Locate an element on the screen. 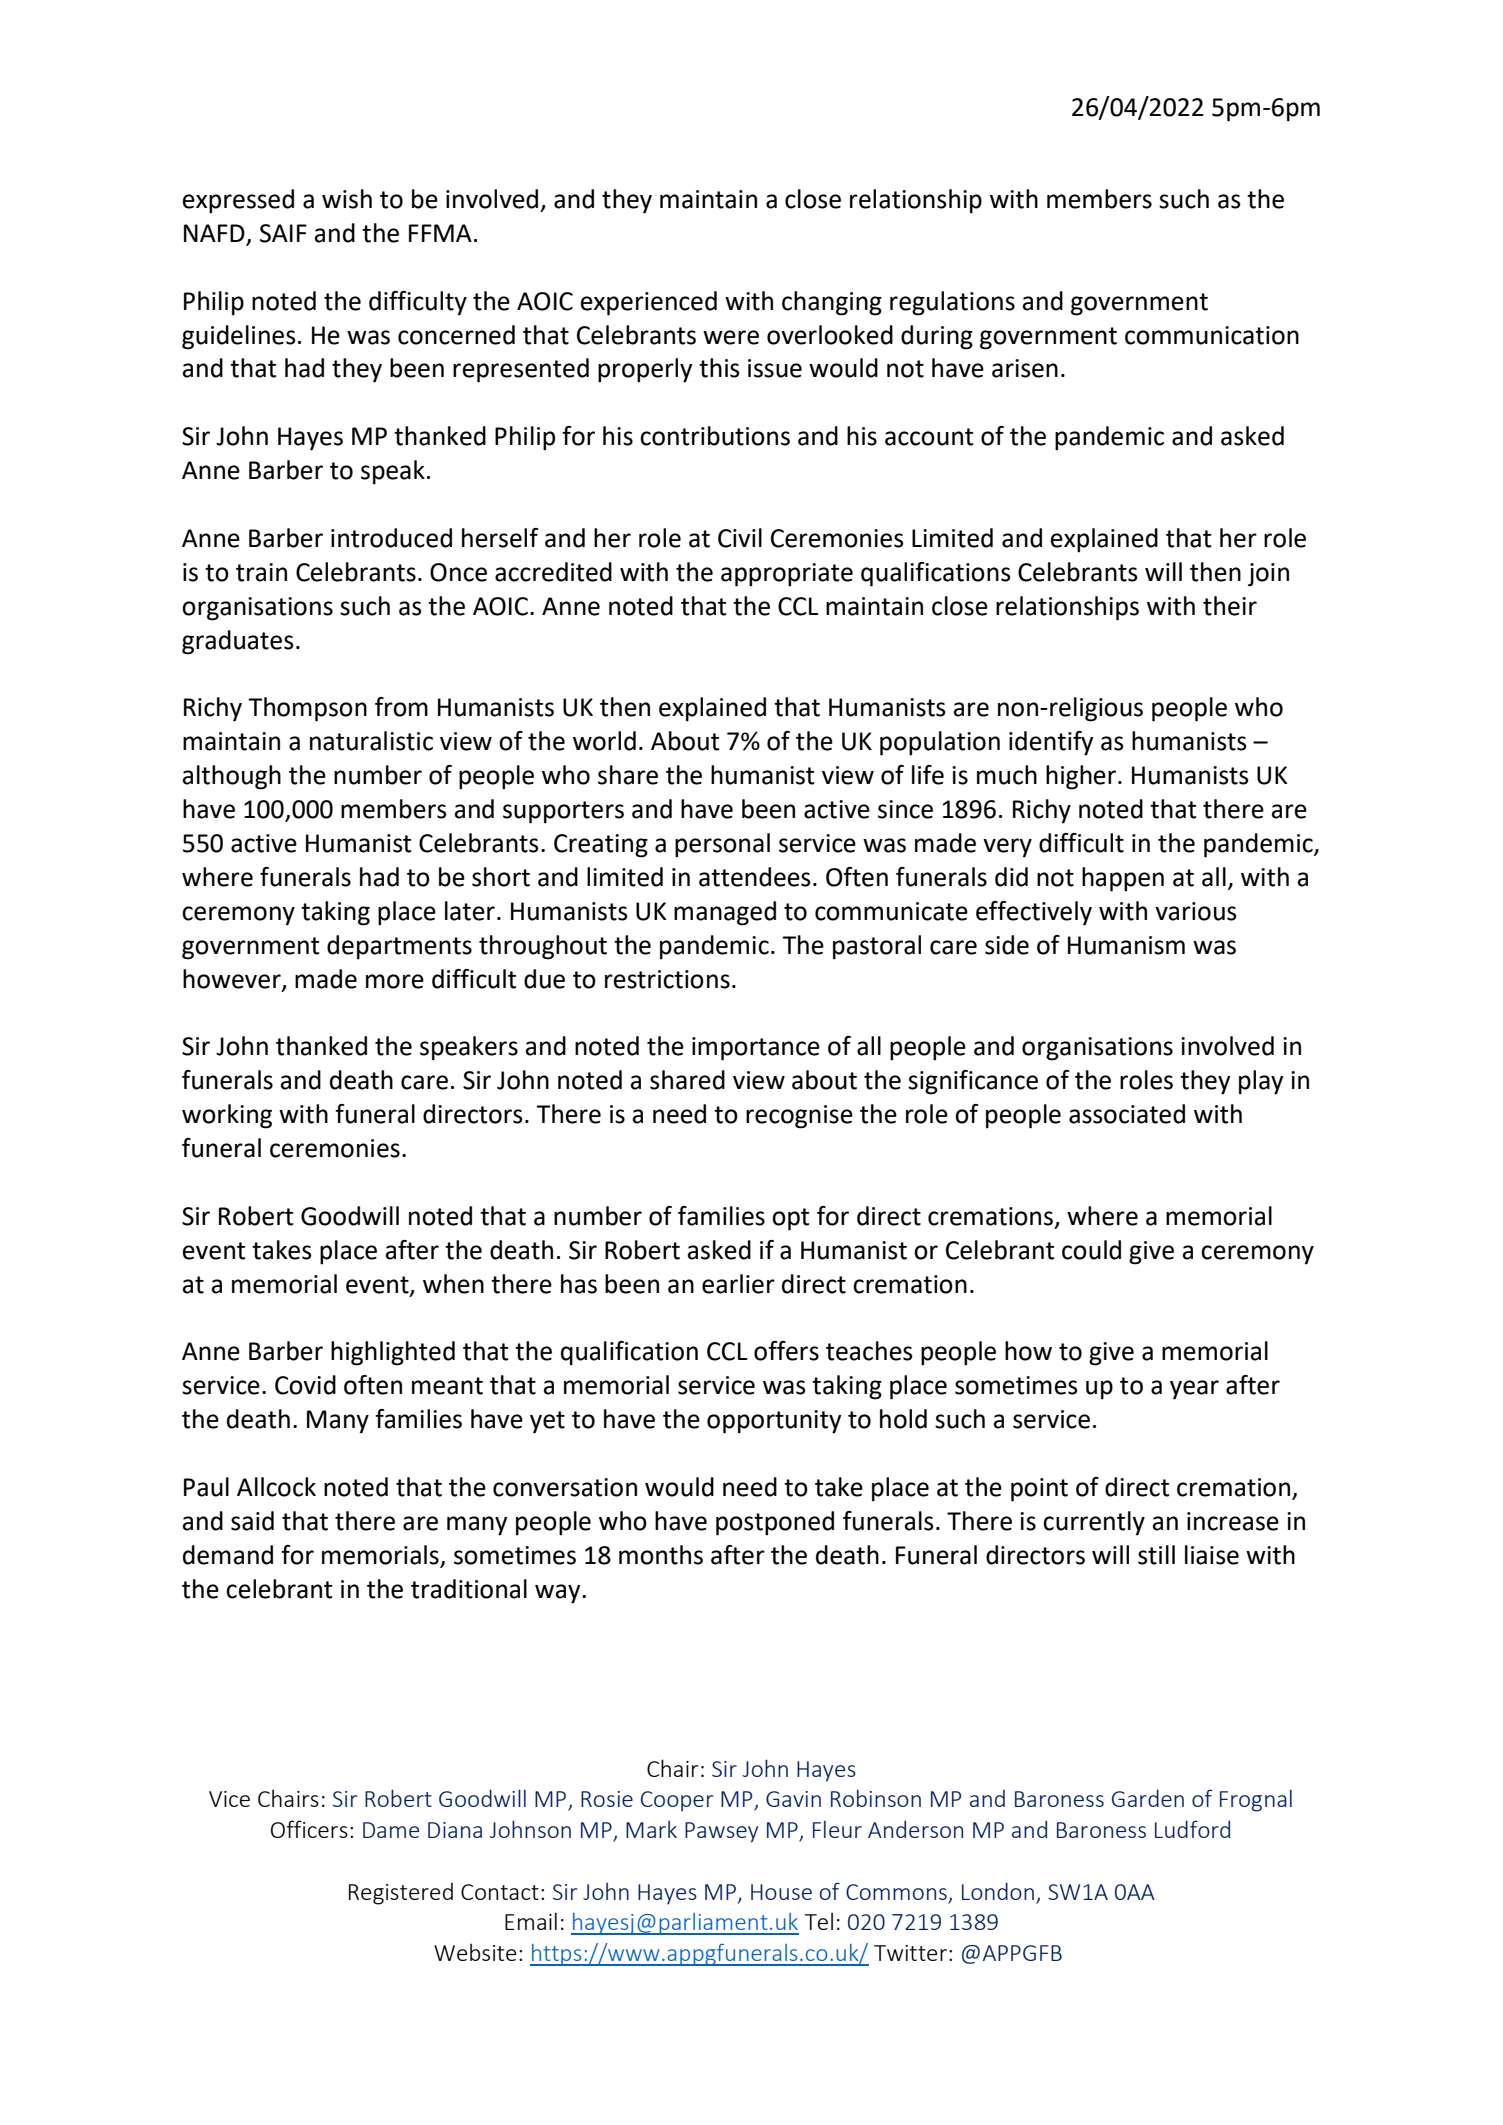 The image size is (1503, 2125). postponed is located at coordinates (775, 1523).
